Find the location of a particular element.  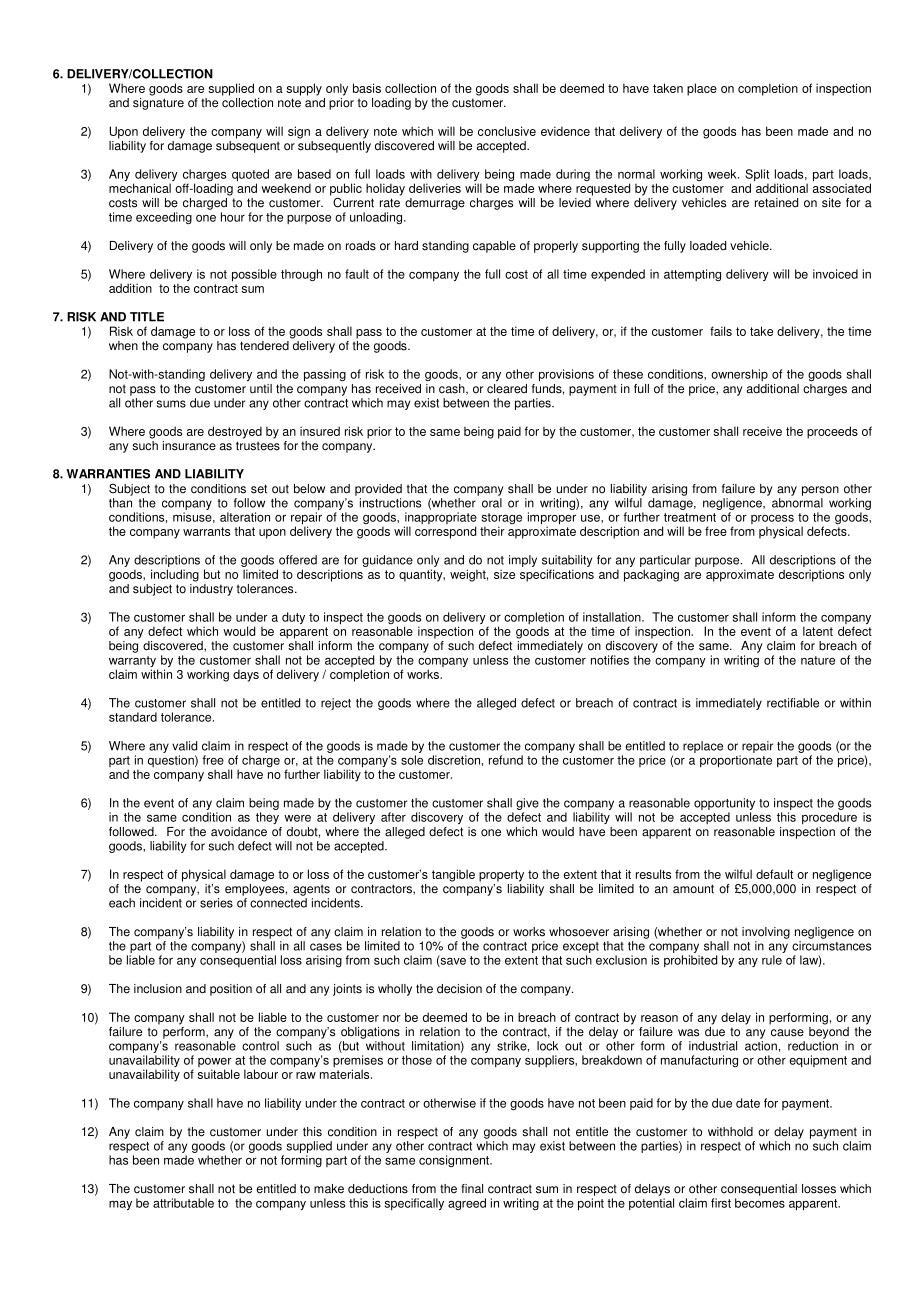

days is located at coordinates (246, 675).
